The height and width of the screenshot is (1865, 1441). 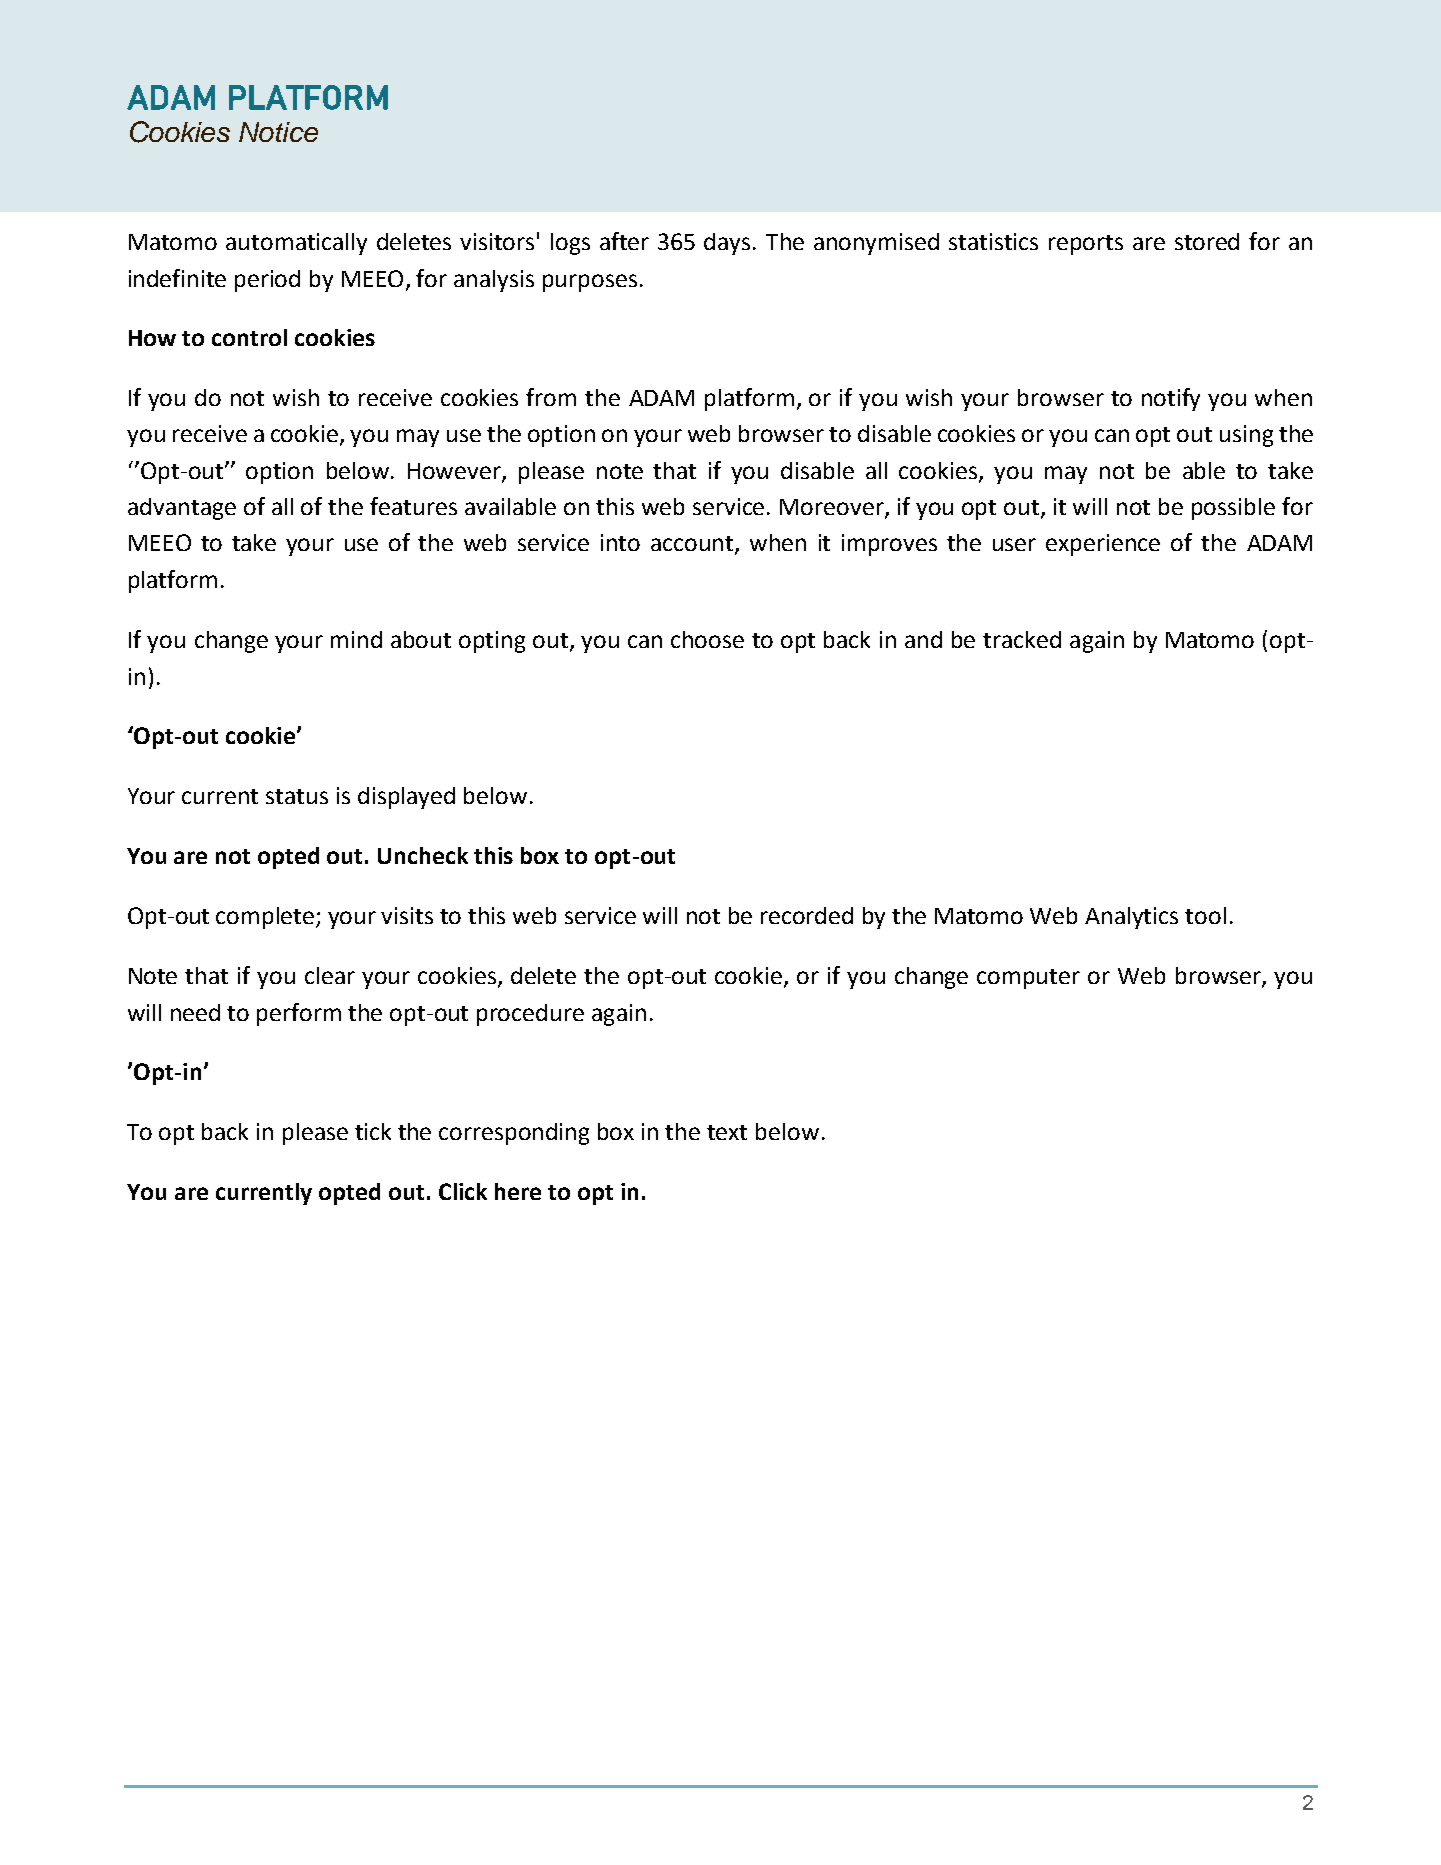 I want to click on recorded, so click(x=807, y=915).
